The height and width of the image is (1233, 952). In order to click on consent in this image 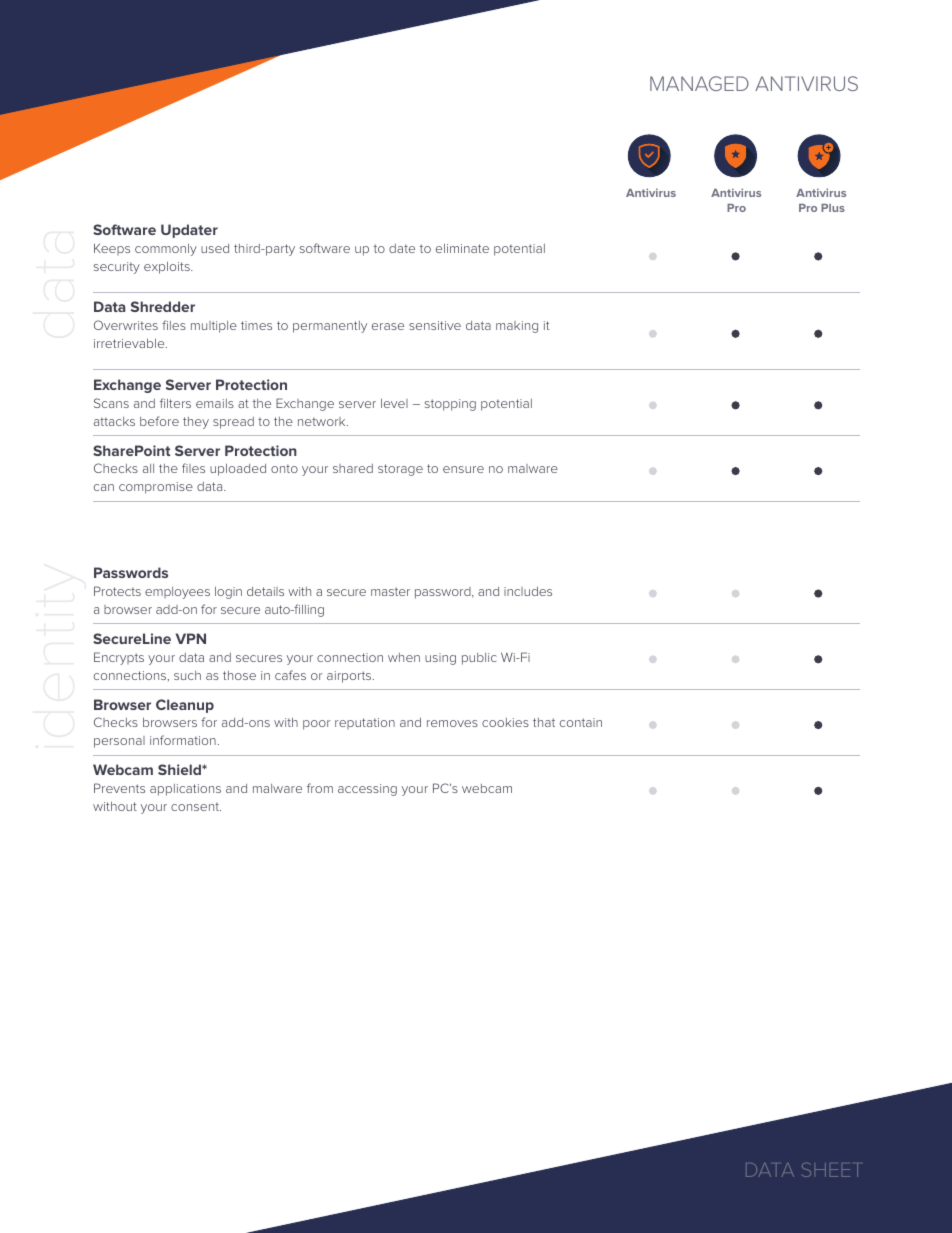, I will do `click(196, 806)`.
